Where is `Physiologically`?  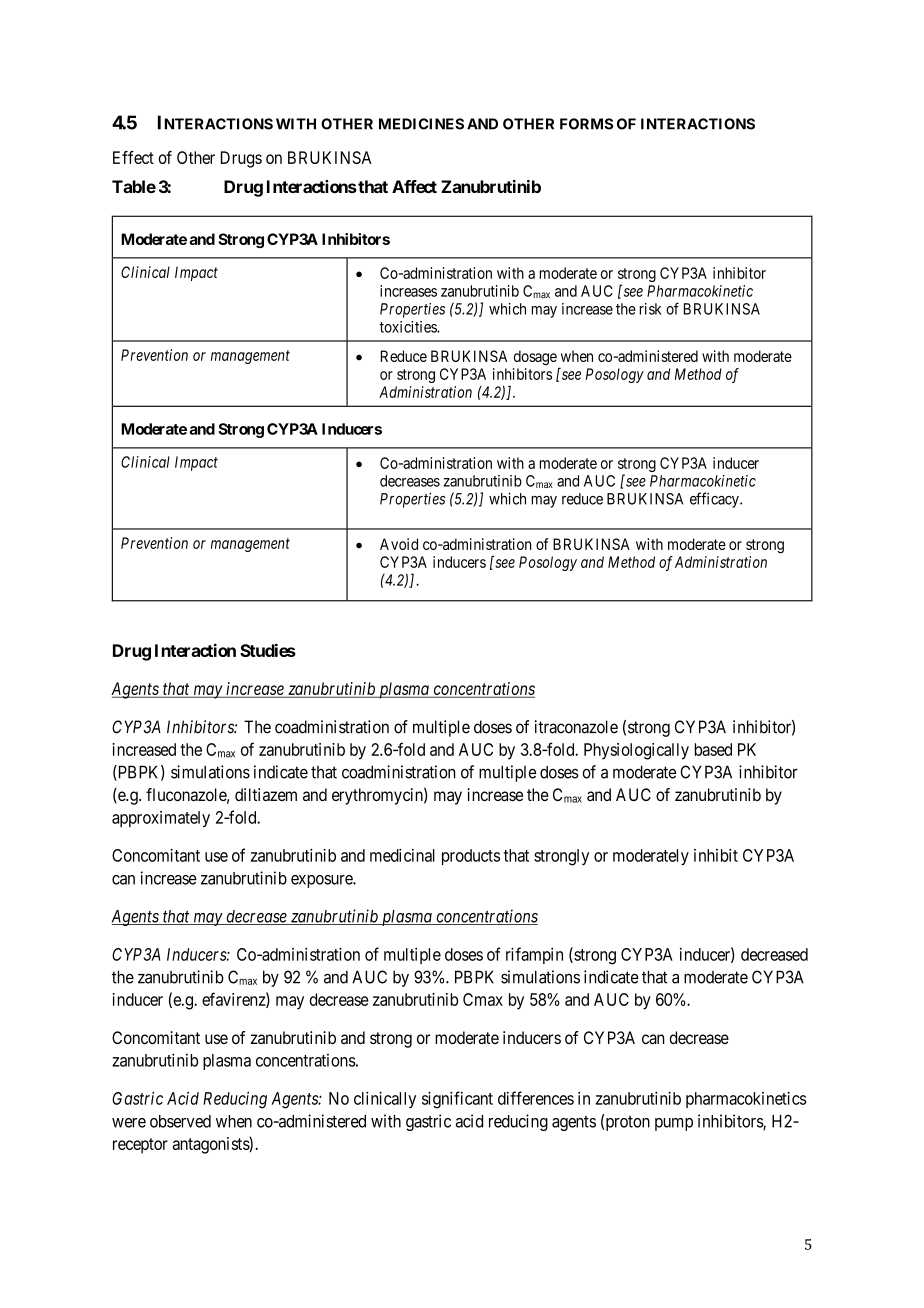
Physiologically is located at coordinates (636, 751).
